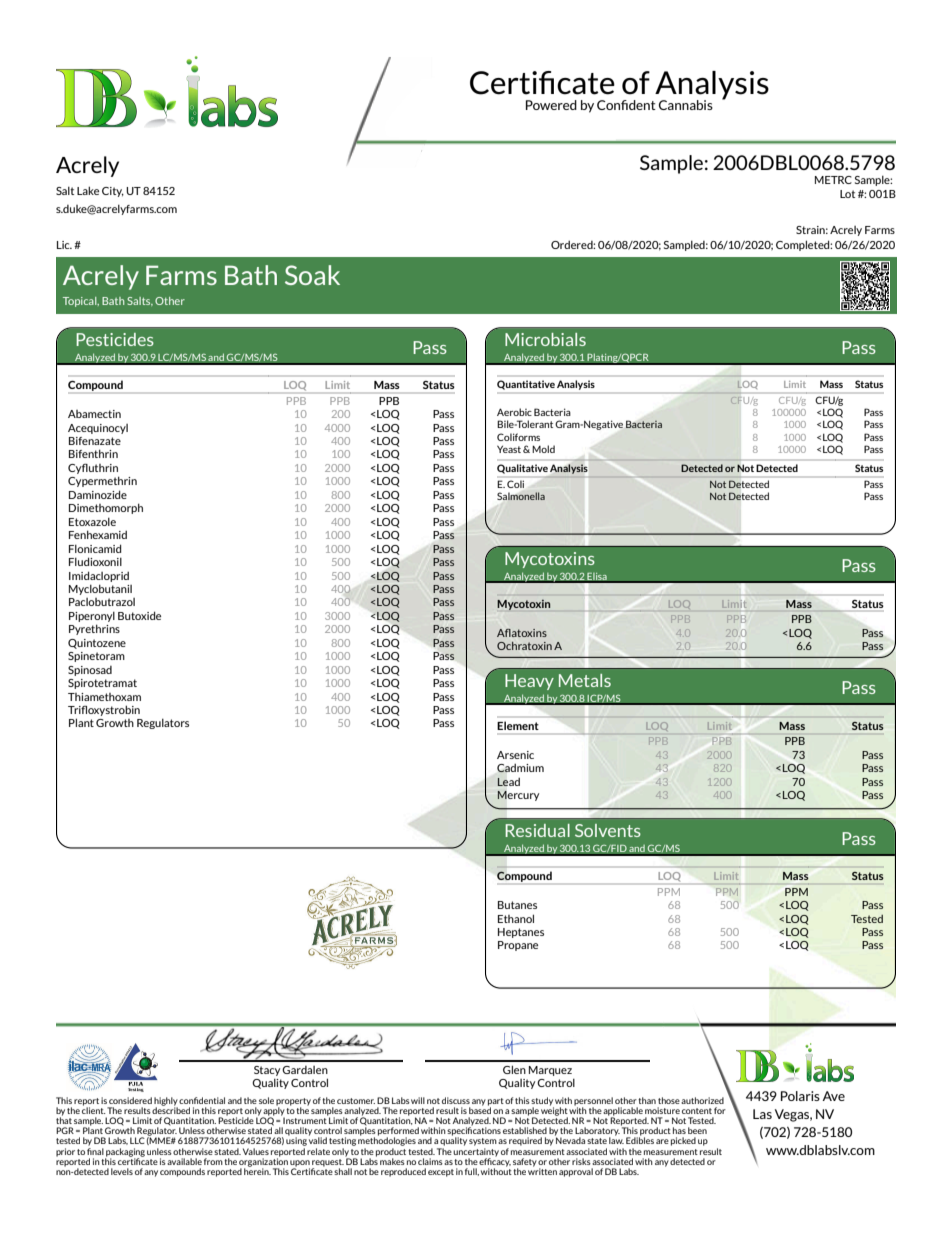 This document has width=952, height=1233. What do you see at coordinates (515, 755) in the document?
I see `Arsenic` at bounding box center [515, 755].
